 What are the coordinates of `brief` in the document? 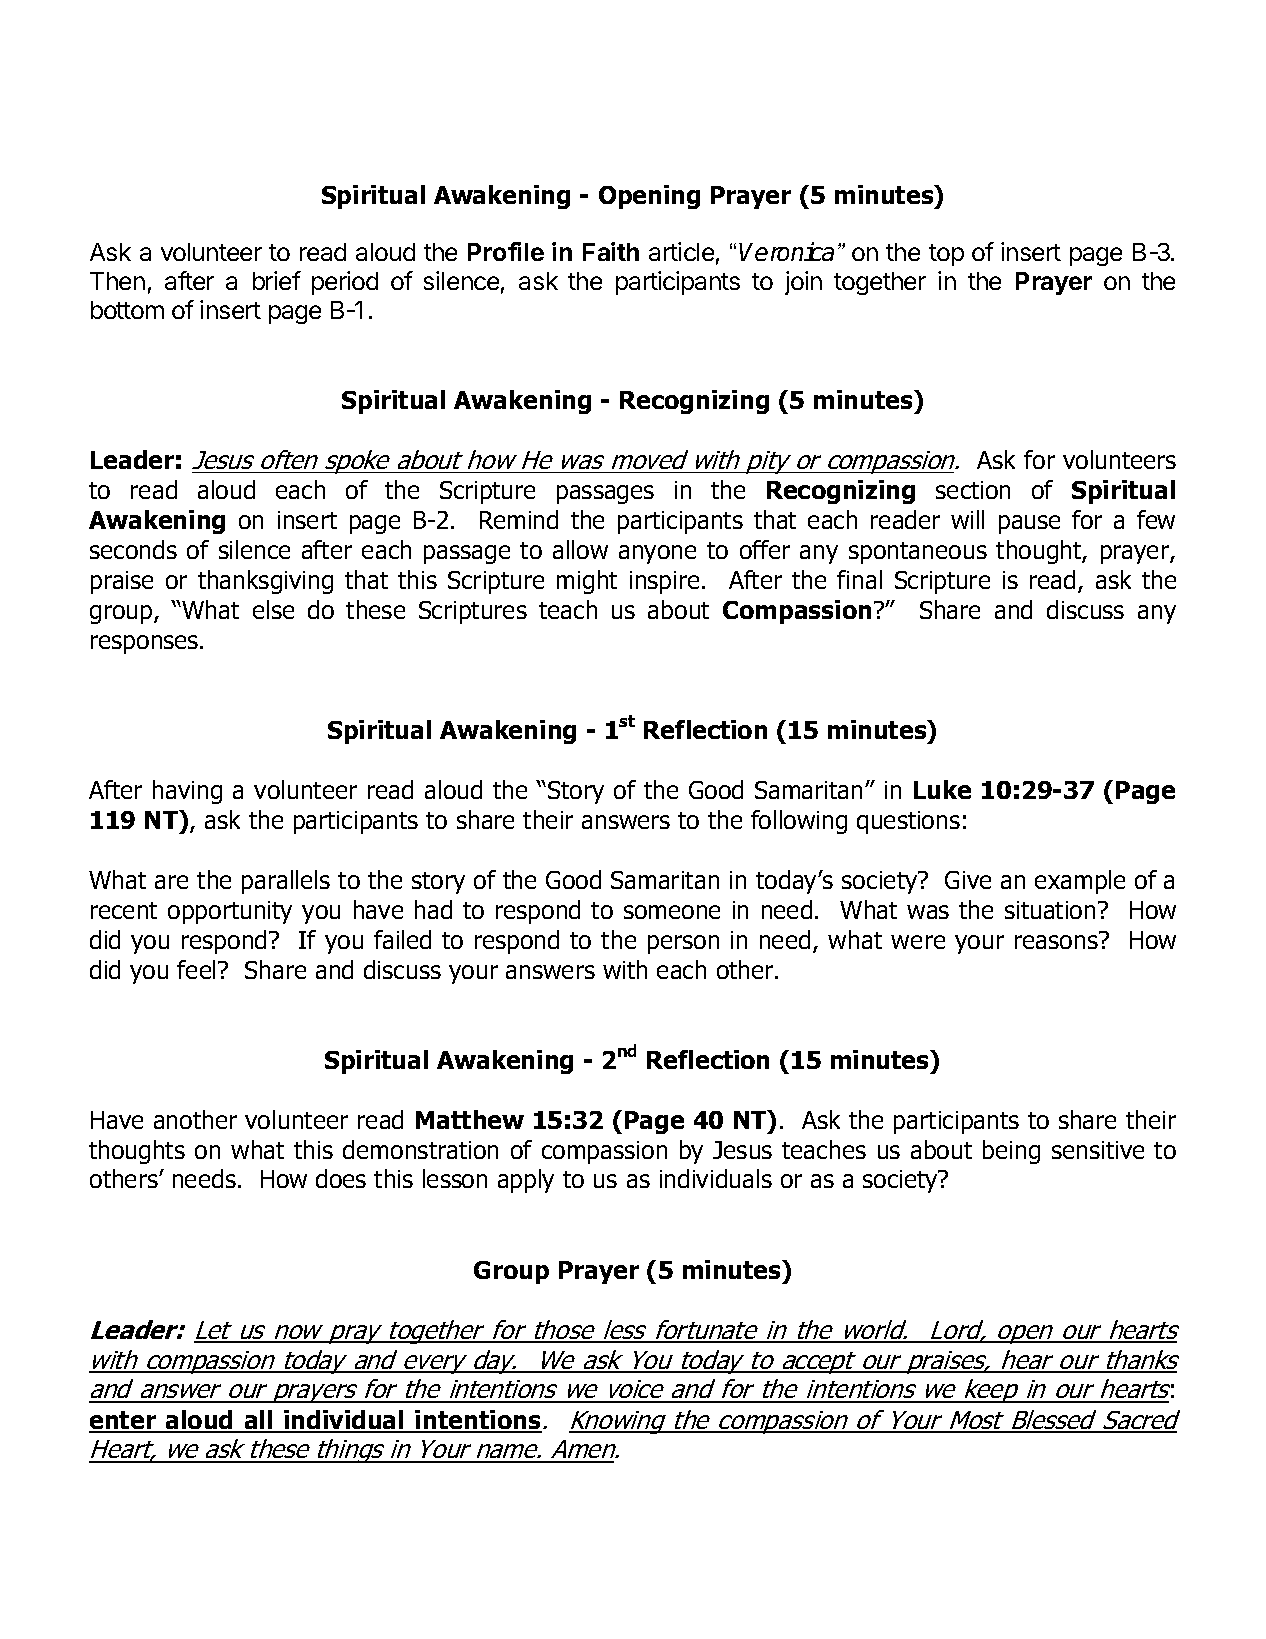 It's located at (277, 280).
